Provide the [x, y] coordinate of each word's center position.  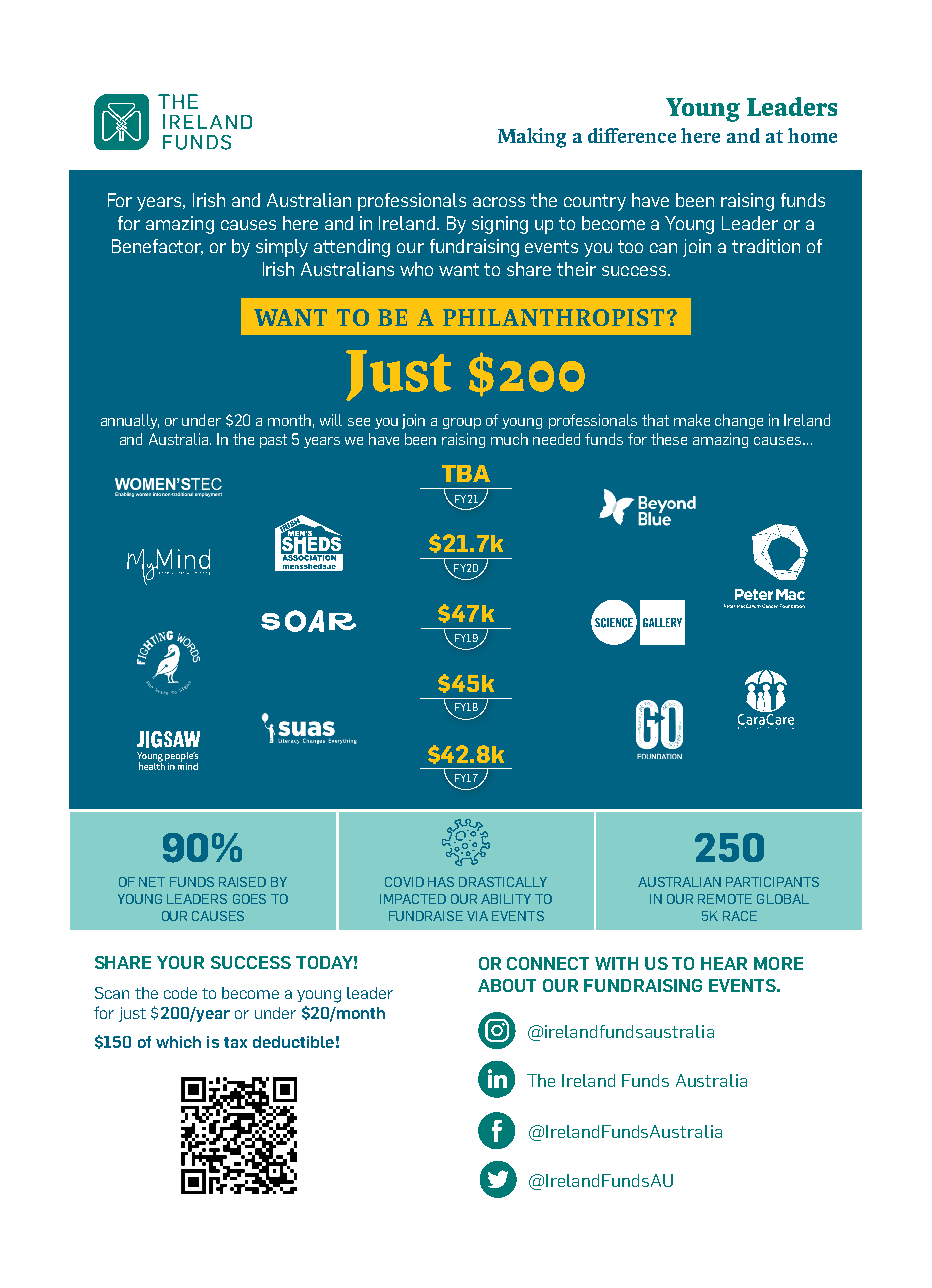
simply [282, 248]
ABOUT [507, 985]
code [180, 993]
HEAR [724, 963]
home [812, 135]
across [499, 202]
